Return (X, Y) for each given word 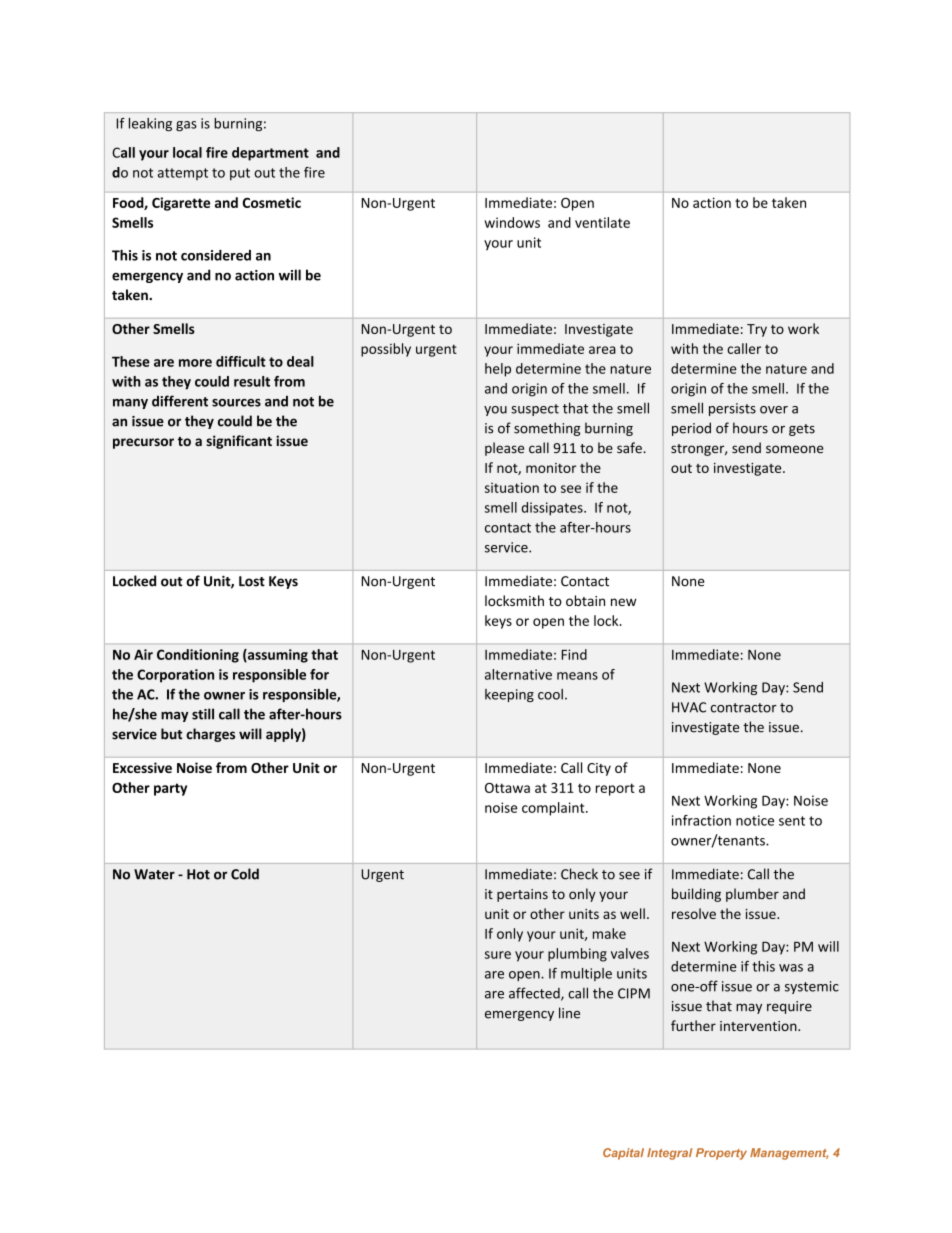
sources (236, 403)
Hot (198, 874)
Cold (245, 874)
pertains (522, 895)
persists (732, 409)
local (187, 152)
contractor (744, 708)
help (498, 370)
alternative (518, 674)
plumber (752, 895)
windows (512, 222)
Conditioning (198, 656)
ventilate (602, 222)
